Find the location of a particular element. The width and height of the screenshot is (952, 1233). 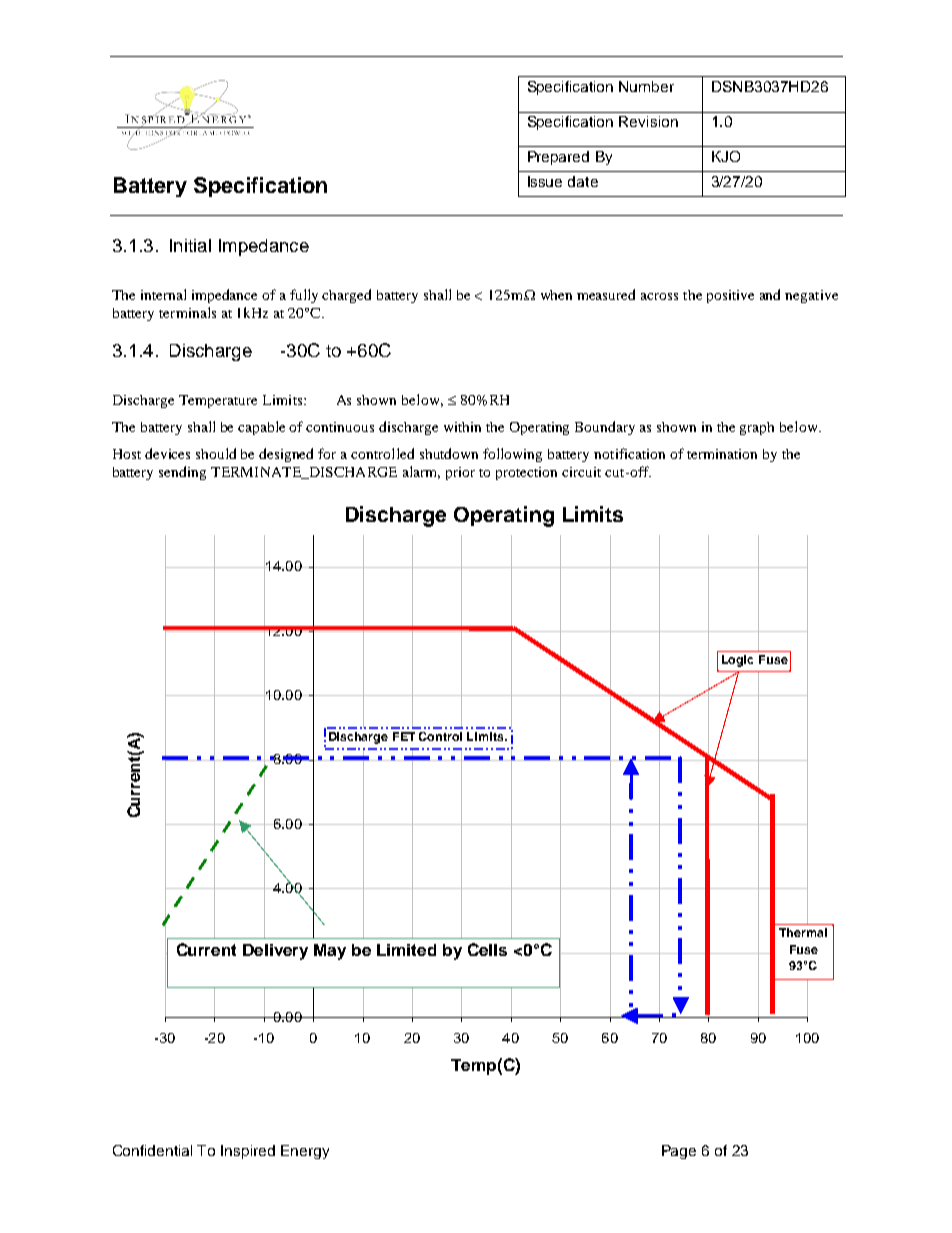

Page is located at coordinates (679, 1152).
